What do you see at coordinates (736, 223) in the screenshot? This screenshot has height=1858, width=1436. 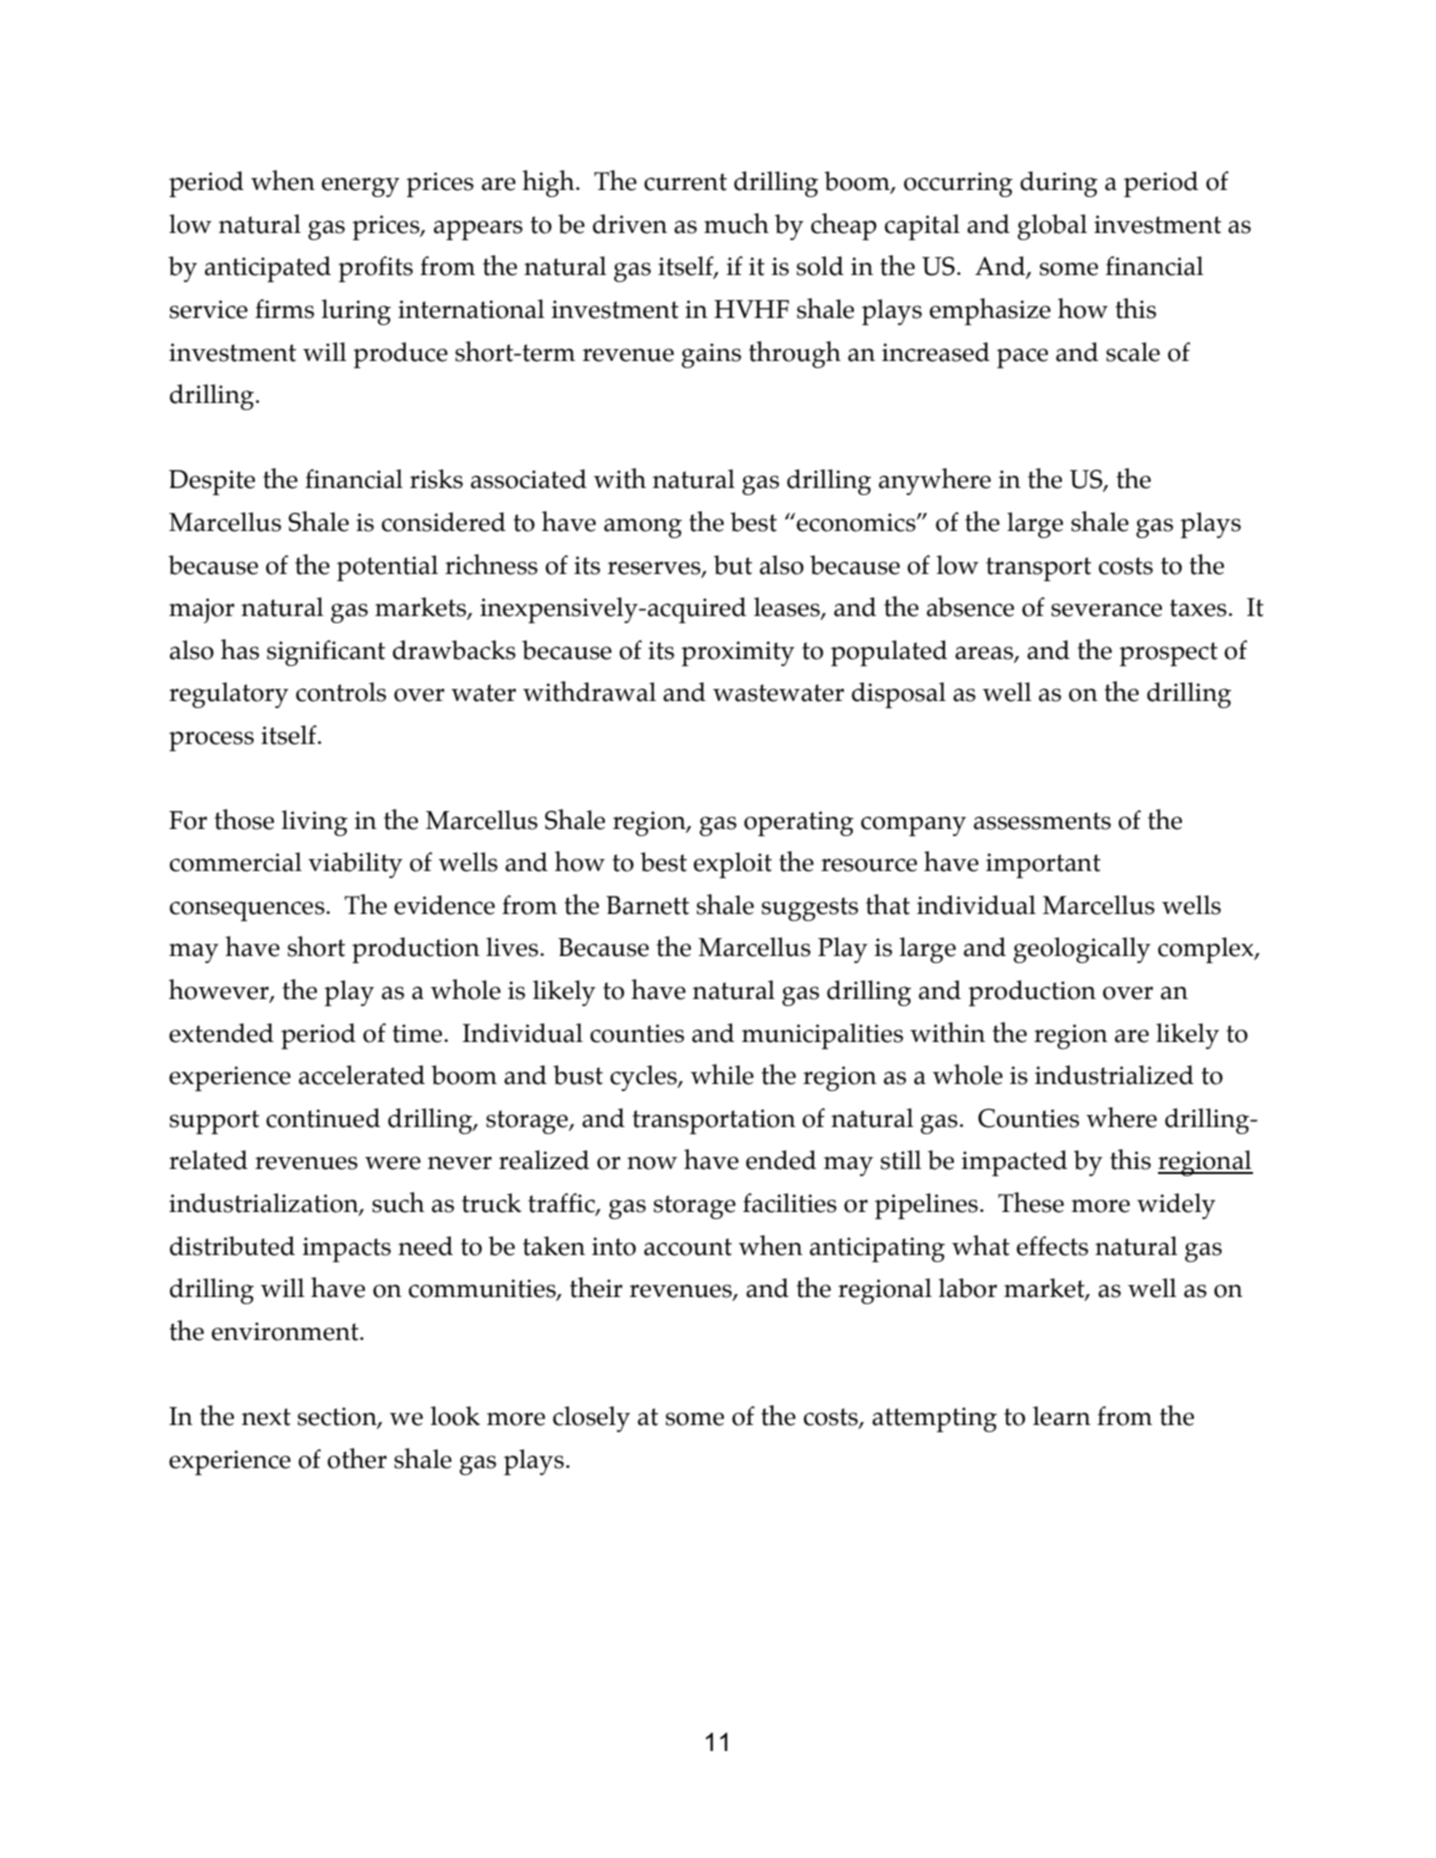 I see `much` at bounding box center [736, 223].
